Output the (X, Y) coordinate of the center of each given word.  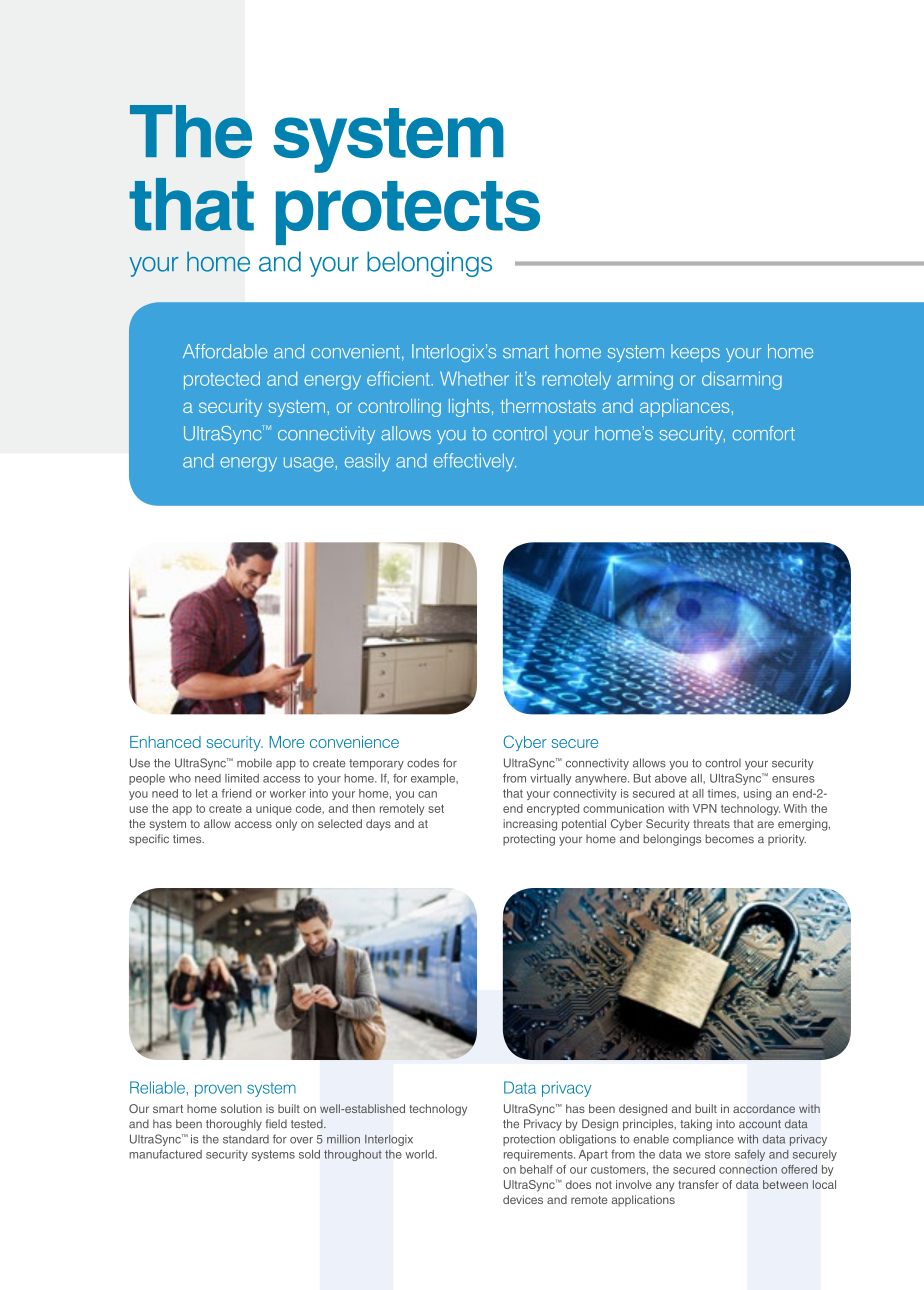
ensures (793, 779)
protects (408, 213)
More (286, 742)
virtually (550, 779)
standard (246, 1139)
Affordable (225, 351)
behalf (536, 1169)
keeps (695, 353)
